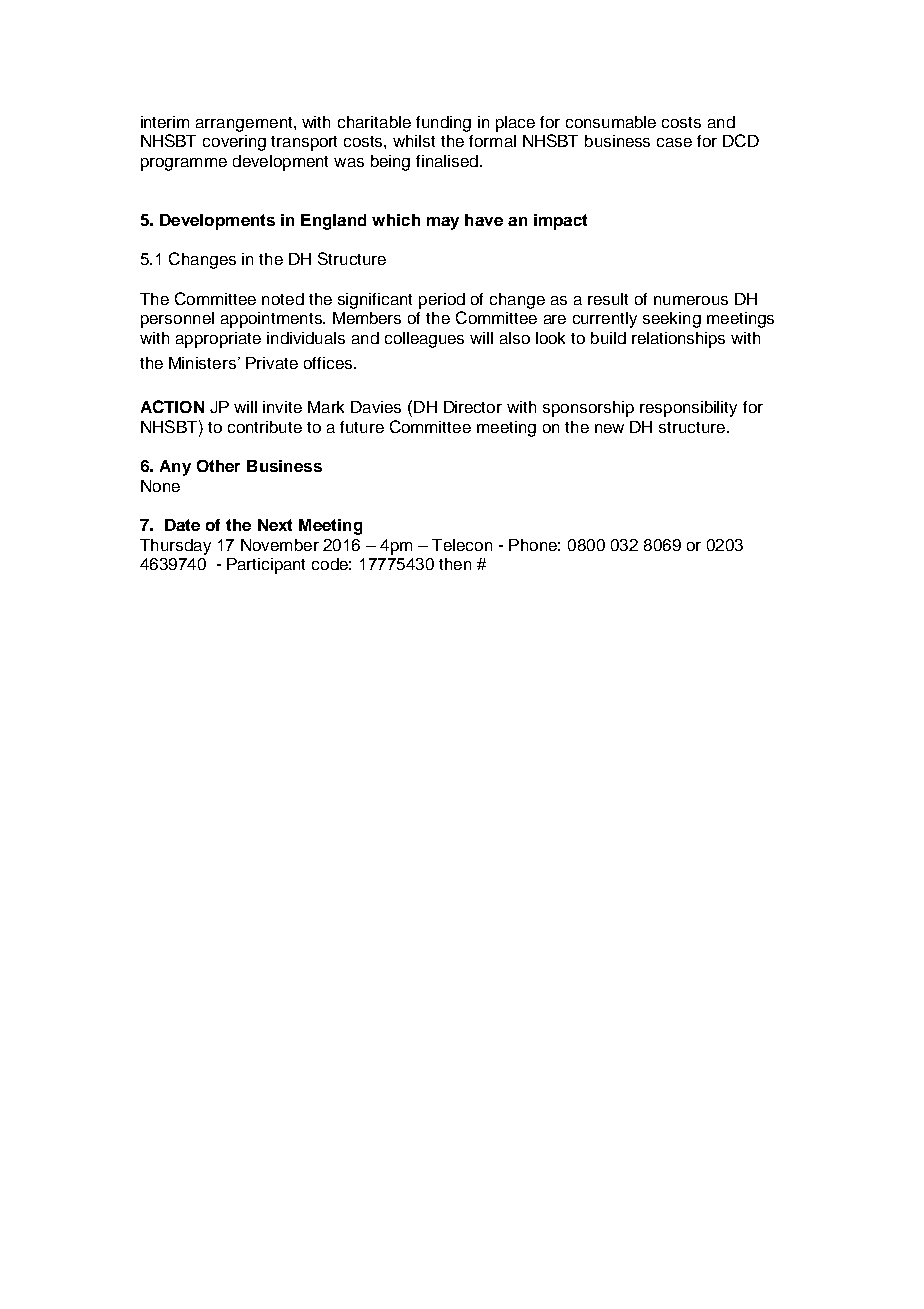 Image resolution: width=924 pixels, height=1309 pixels. What do you see at coordinates (691, 300) in the screenshot?
I see `numerous` at bounding box center [691, 300].
